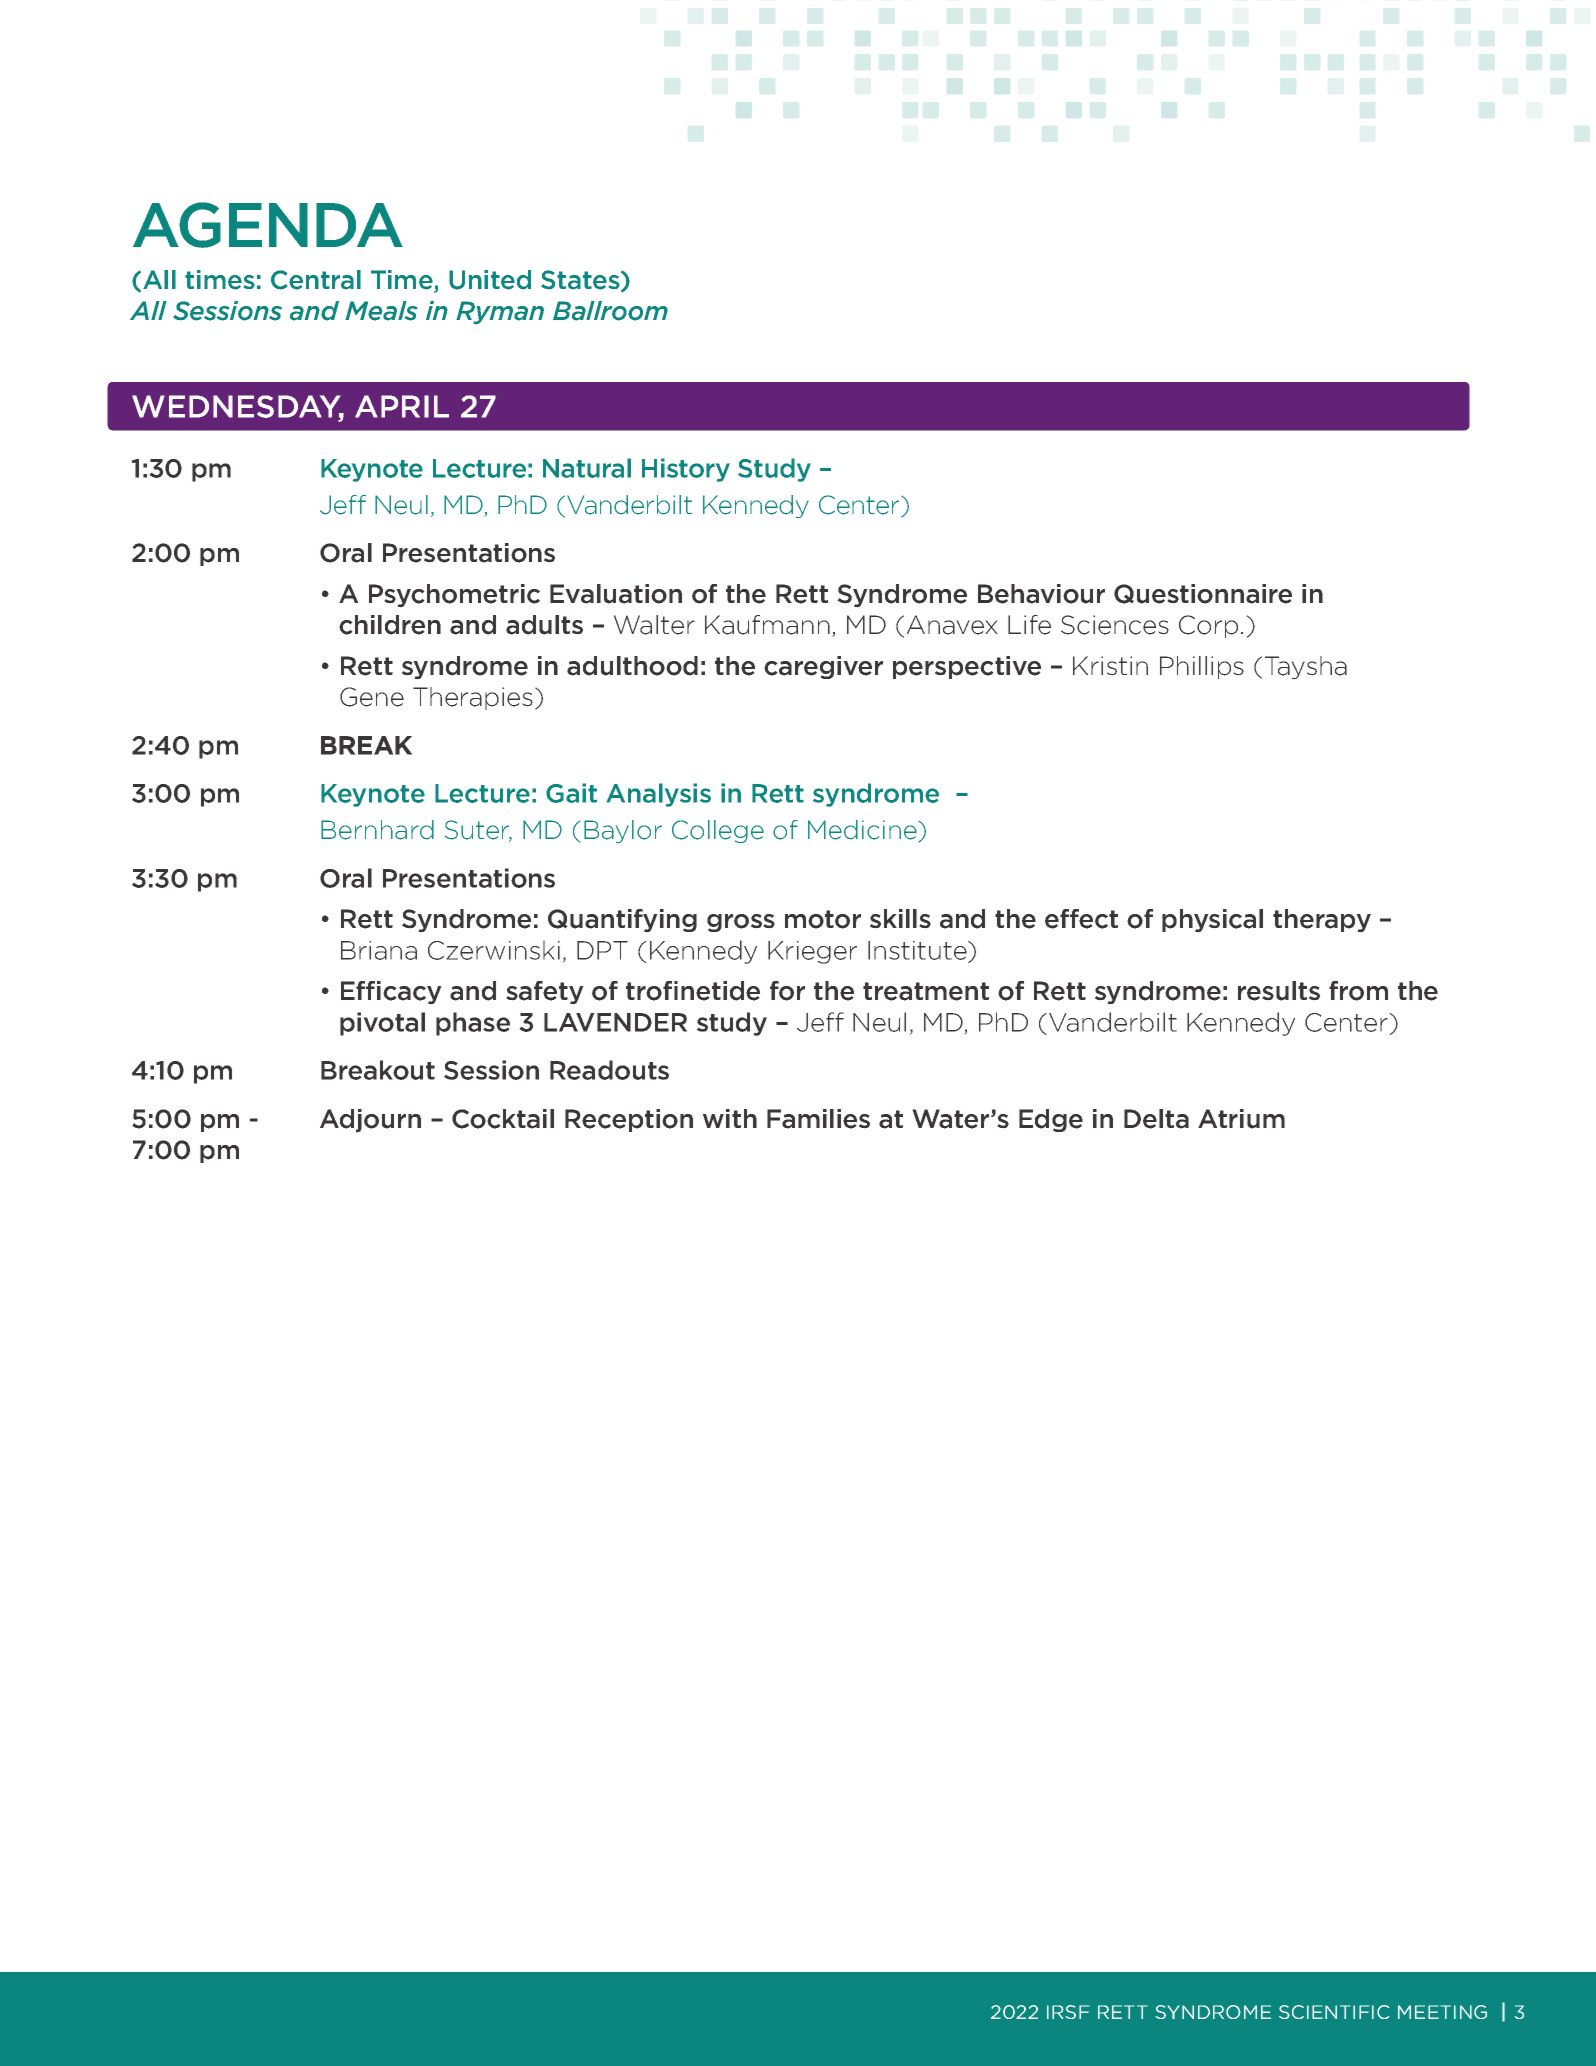 The width and height of the document is (1596, 2066). Describe the element at coordinates (1334, 2012) in the document. I see `SCIENTIFIC` at that location.
